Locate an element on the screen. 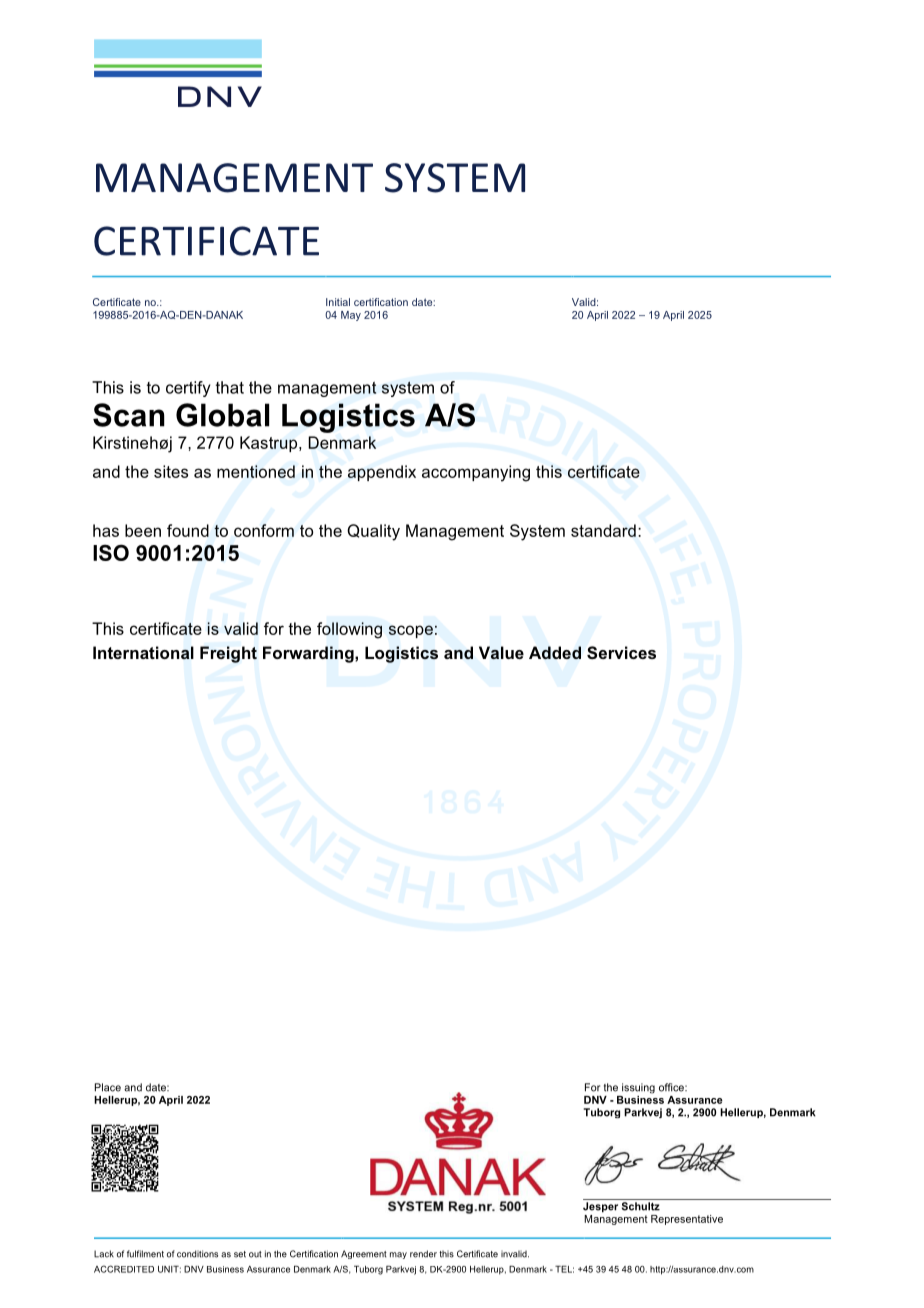 This screenshot has height=1308, width=924. Schultz is located at coordinates (641, 1206).
